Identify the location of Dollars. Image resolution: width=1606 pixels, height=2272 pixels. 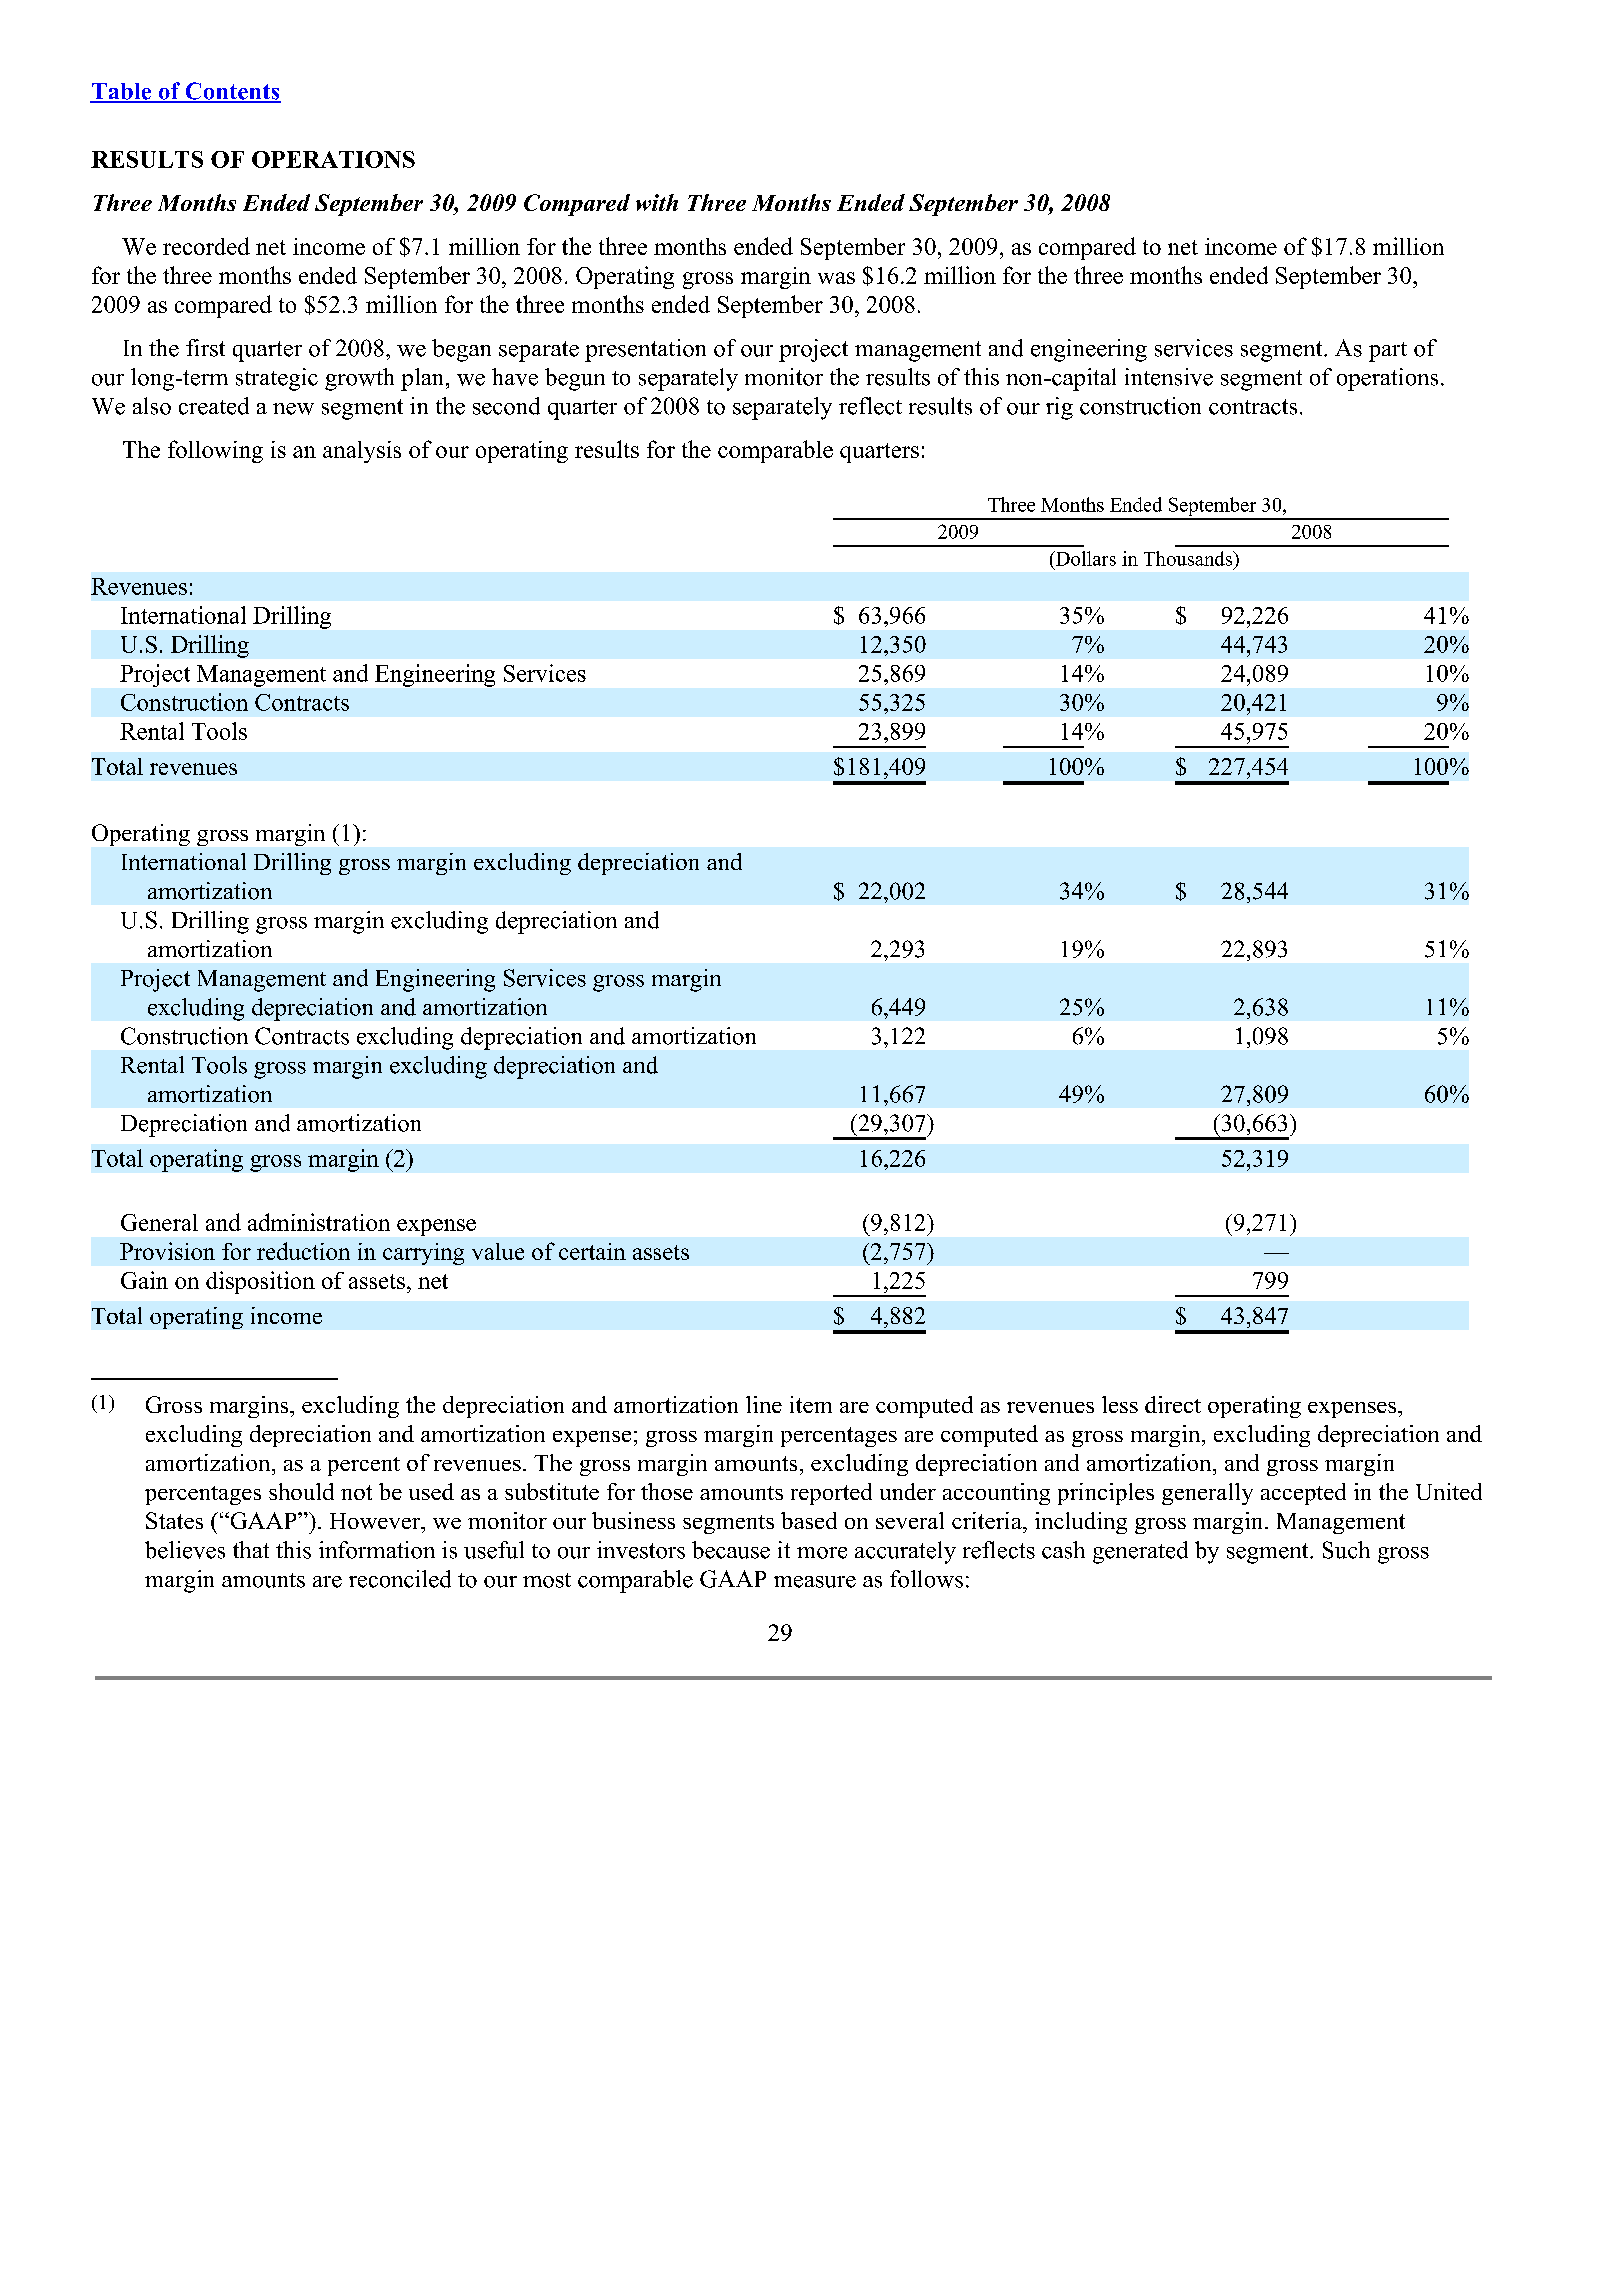
(1084, 558).
